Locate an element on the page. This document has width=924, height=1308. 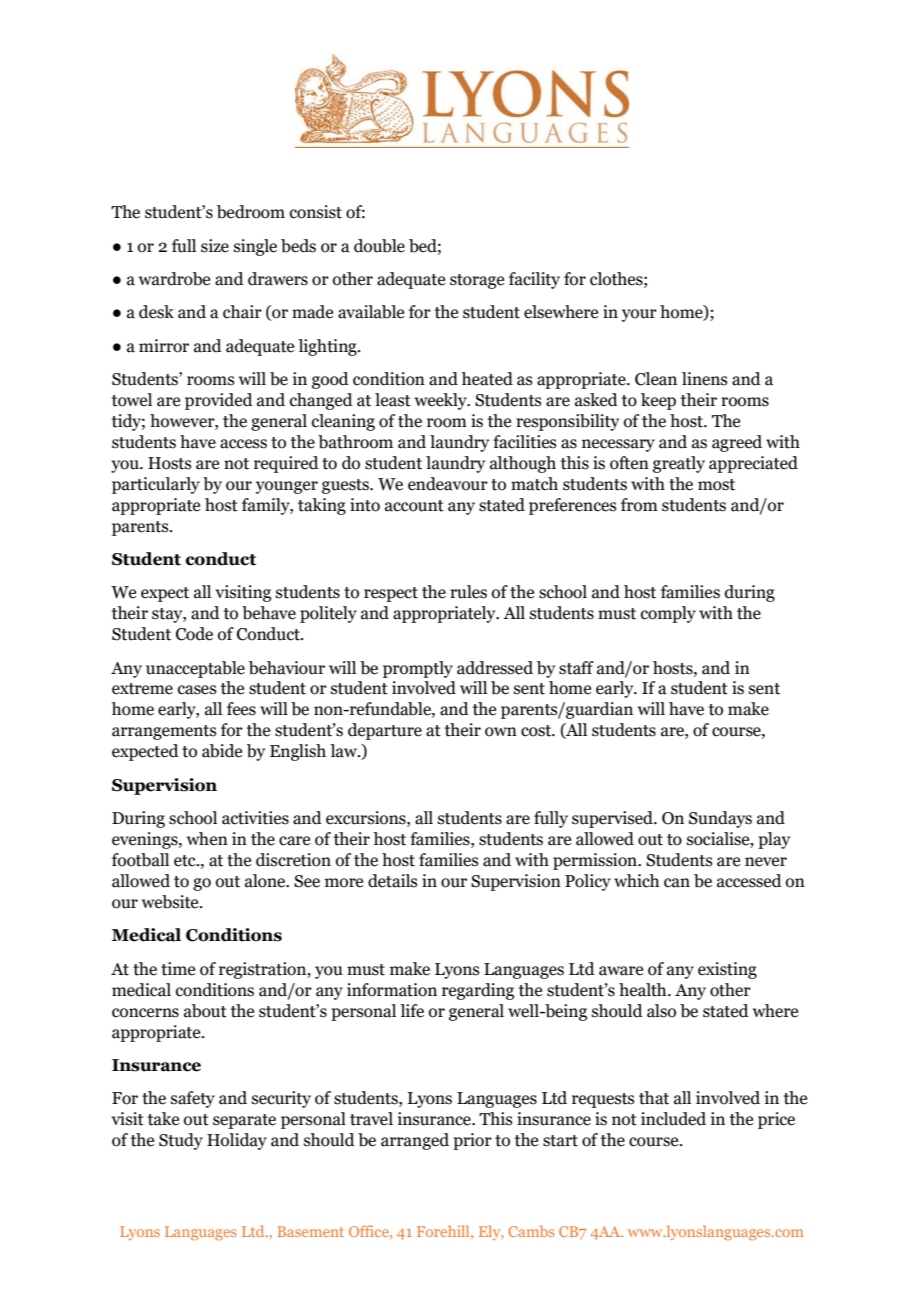
comply is located at coordinates (668, 614).
